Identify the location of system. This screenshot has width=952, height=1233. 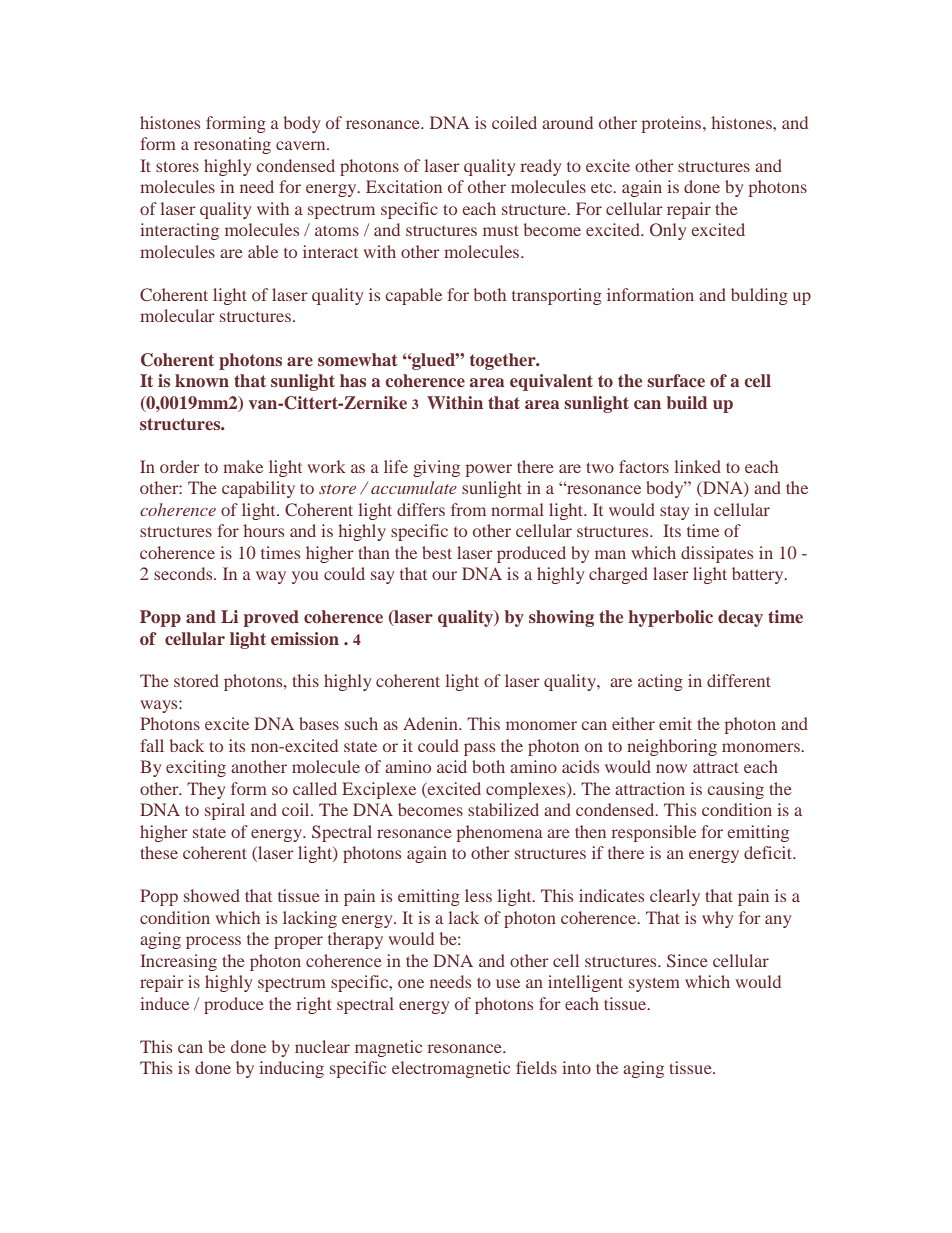
(654, 984).
